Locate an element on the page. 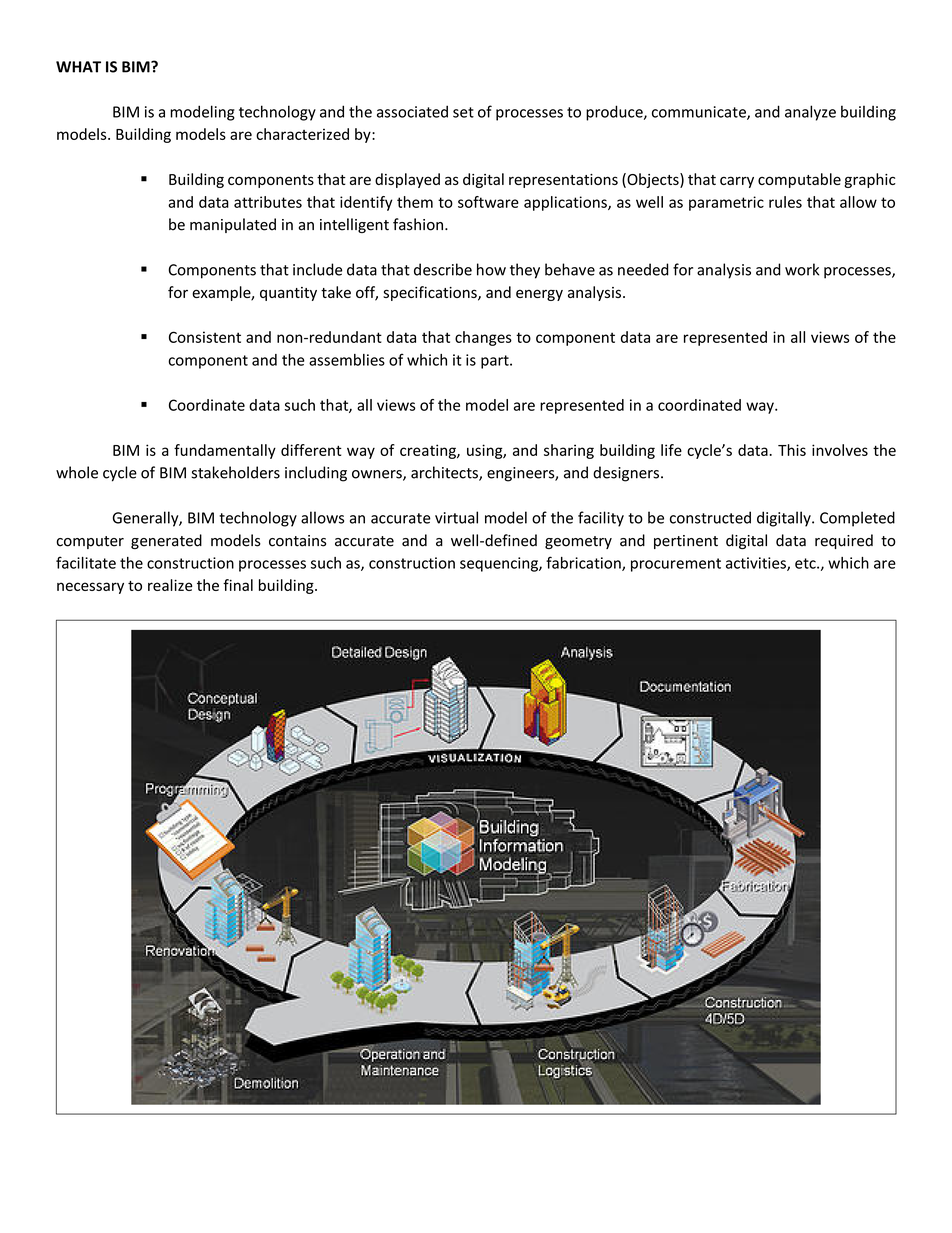 Image resolution: width=952 pixels, height=1233 pixels. displayed is located at coordinates (407, 180).
